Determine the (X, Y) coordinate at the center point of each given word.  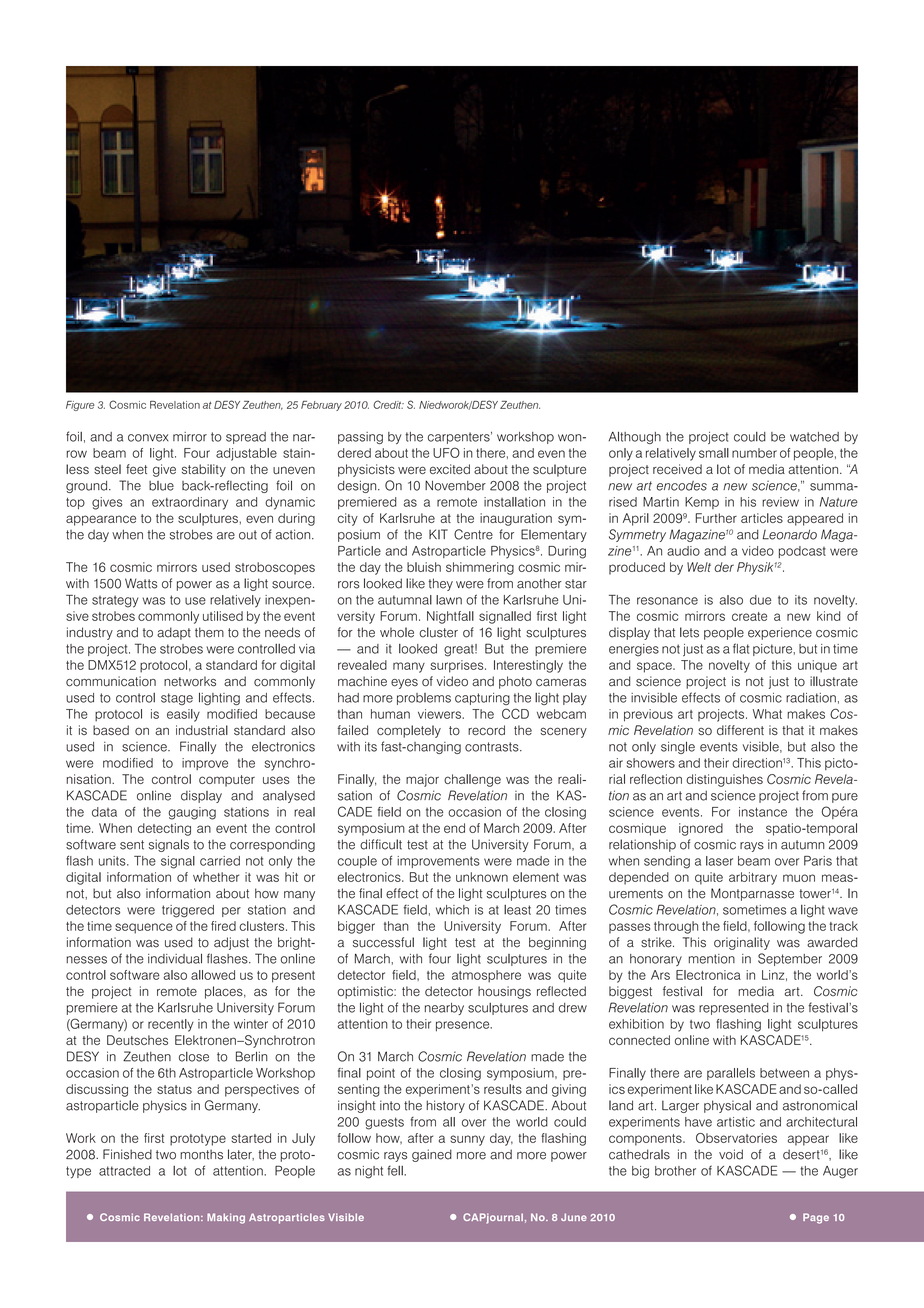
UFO (446, 452)
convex (148, 438)
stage (177, 699)
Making (226, 1218)
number (754, 453)
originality (742, 943)
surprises (458, 666)
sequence (144, 928)
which (452, 910)
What (767, 714)
